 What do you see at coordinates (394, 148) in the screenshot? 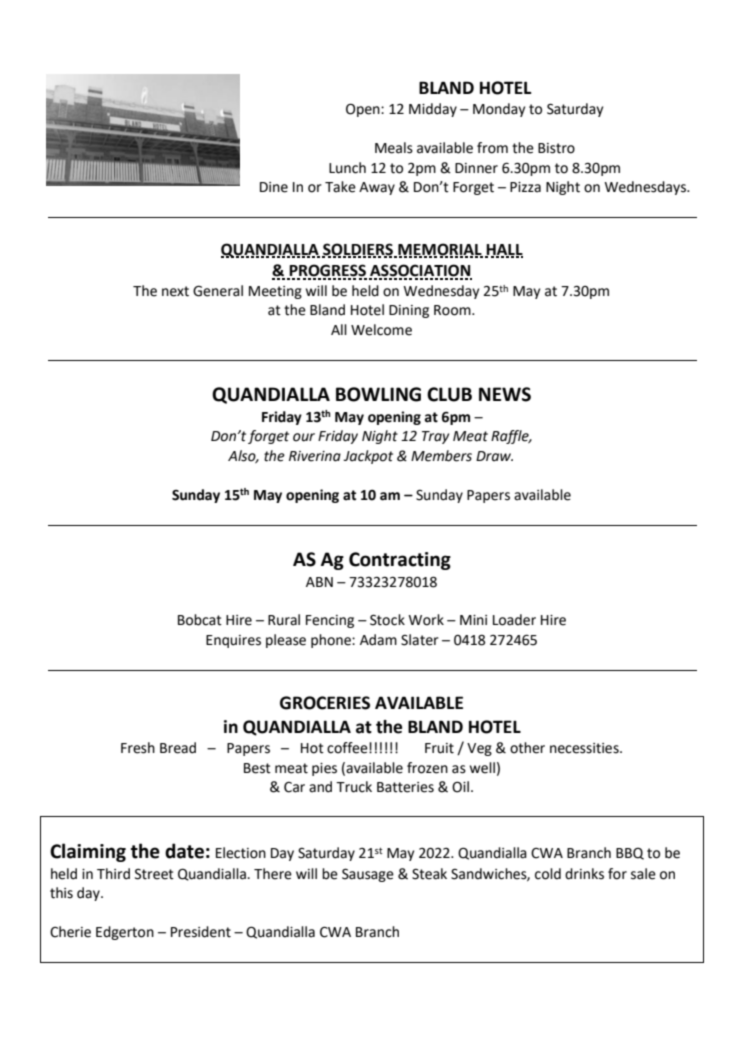
I see `Meals` at bounding box center [394, 148].
